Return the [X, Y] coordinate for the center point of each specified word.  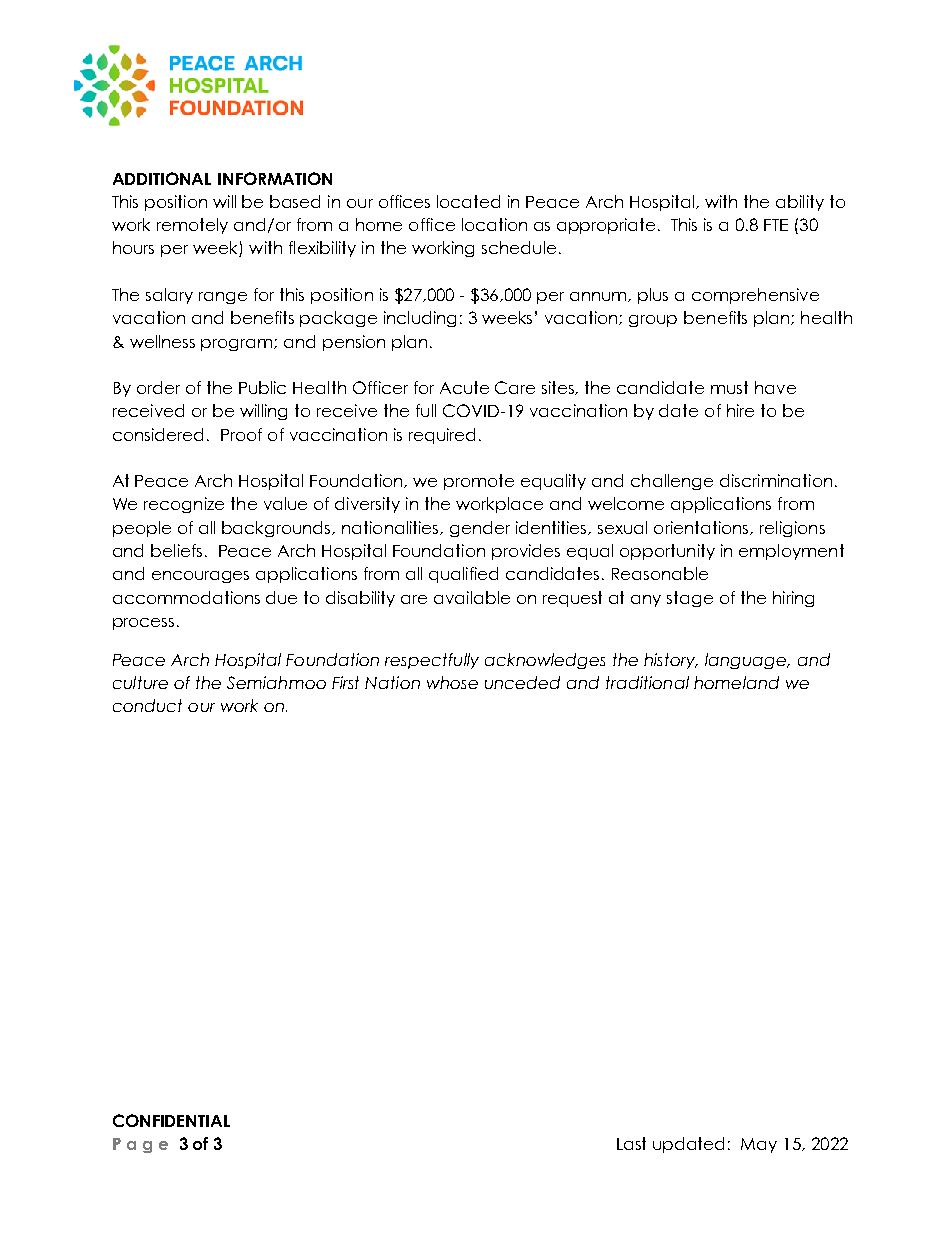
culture [140, 682]
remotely [192, 226]
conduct [147, 705]
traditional [647, 682]
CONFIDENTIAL [171, 1120]
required [442, 436]
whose [452, 682]
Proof [241, 434]
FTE [776, 225]
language [746, 661]
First [345, 682]
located [468, 201]
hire [740, 410]
